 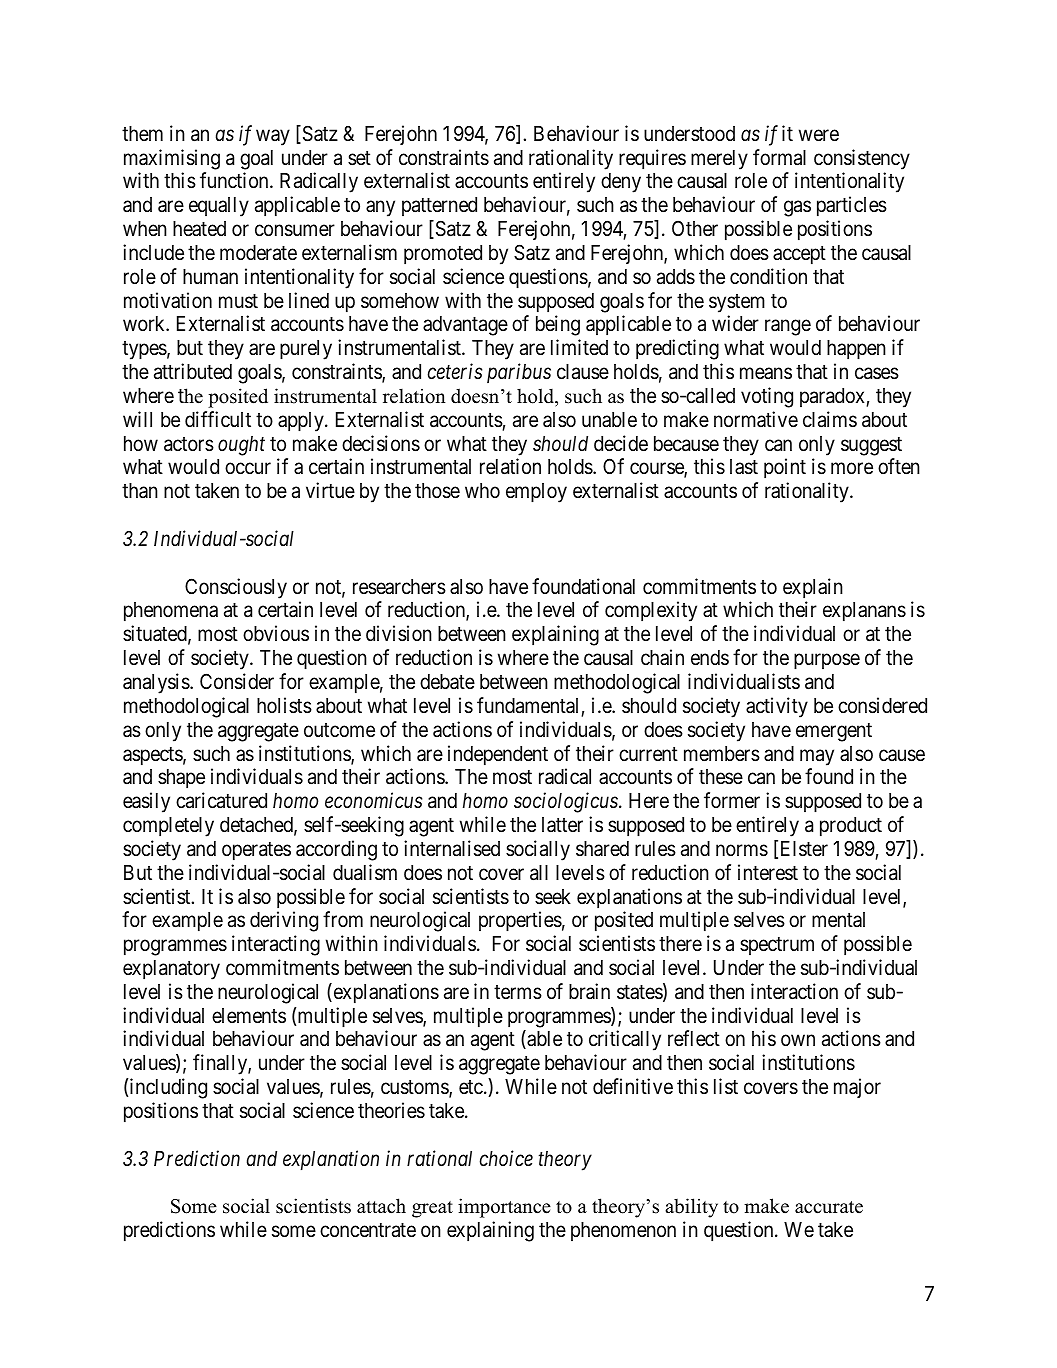 What do you see at coordinates (518, 992) in the screenshot?
I see `terms` at bounding box center [518, 992].
